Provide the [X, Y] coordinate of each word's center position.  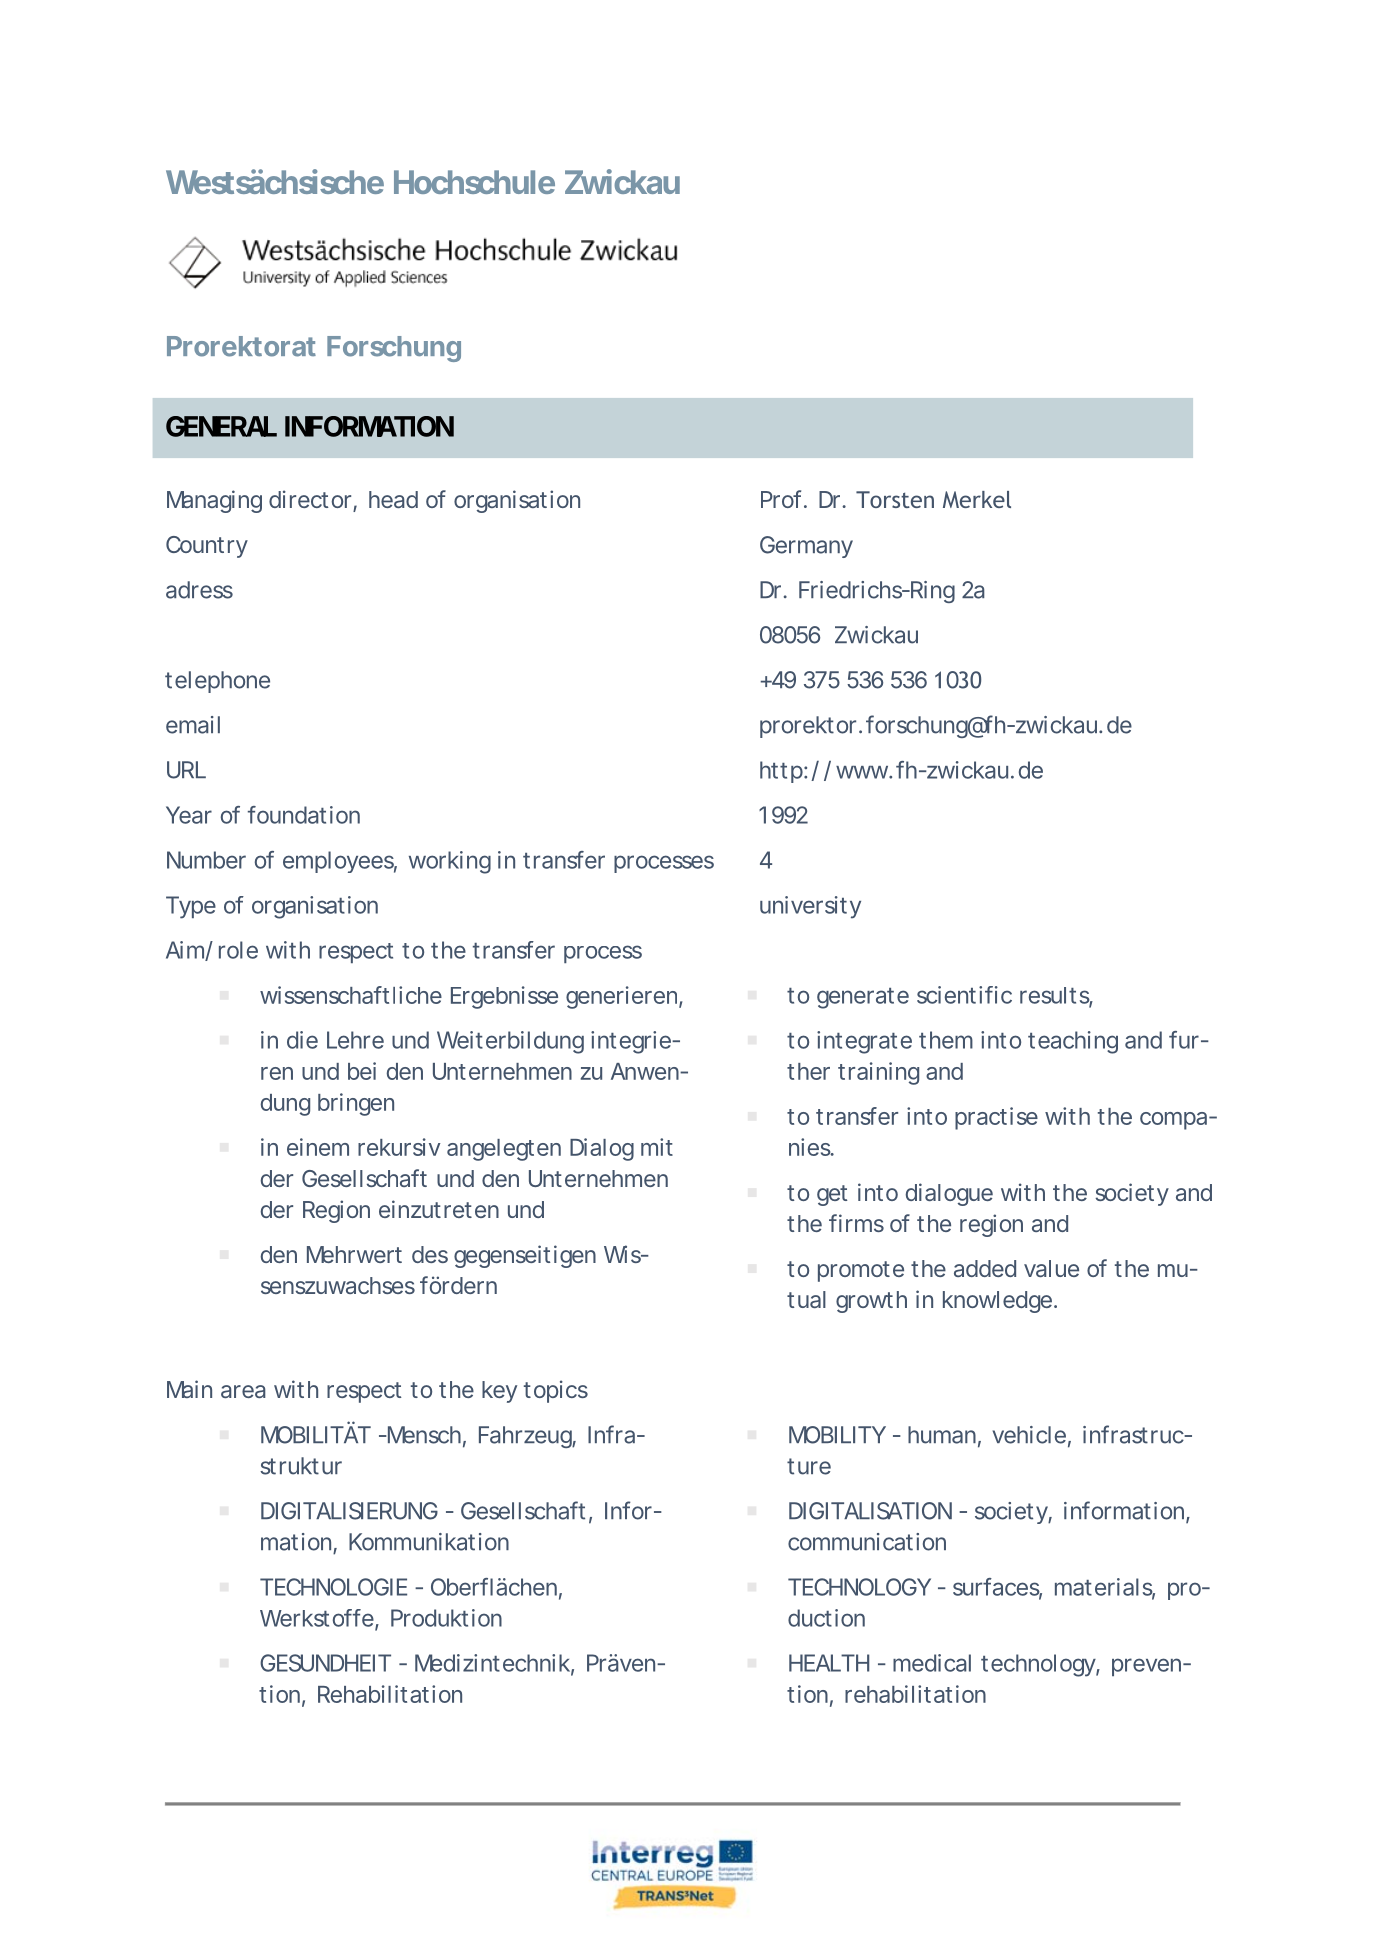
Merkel [977, 499]
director [311, 500]
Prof [783, 499]
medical [932, 1663]
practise [996, 1118]
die [302, 1040]
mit [657, 1147]
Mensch [423, 1435]
